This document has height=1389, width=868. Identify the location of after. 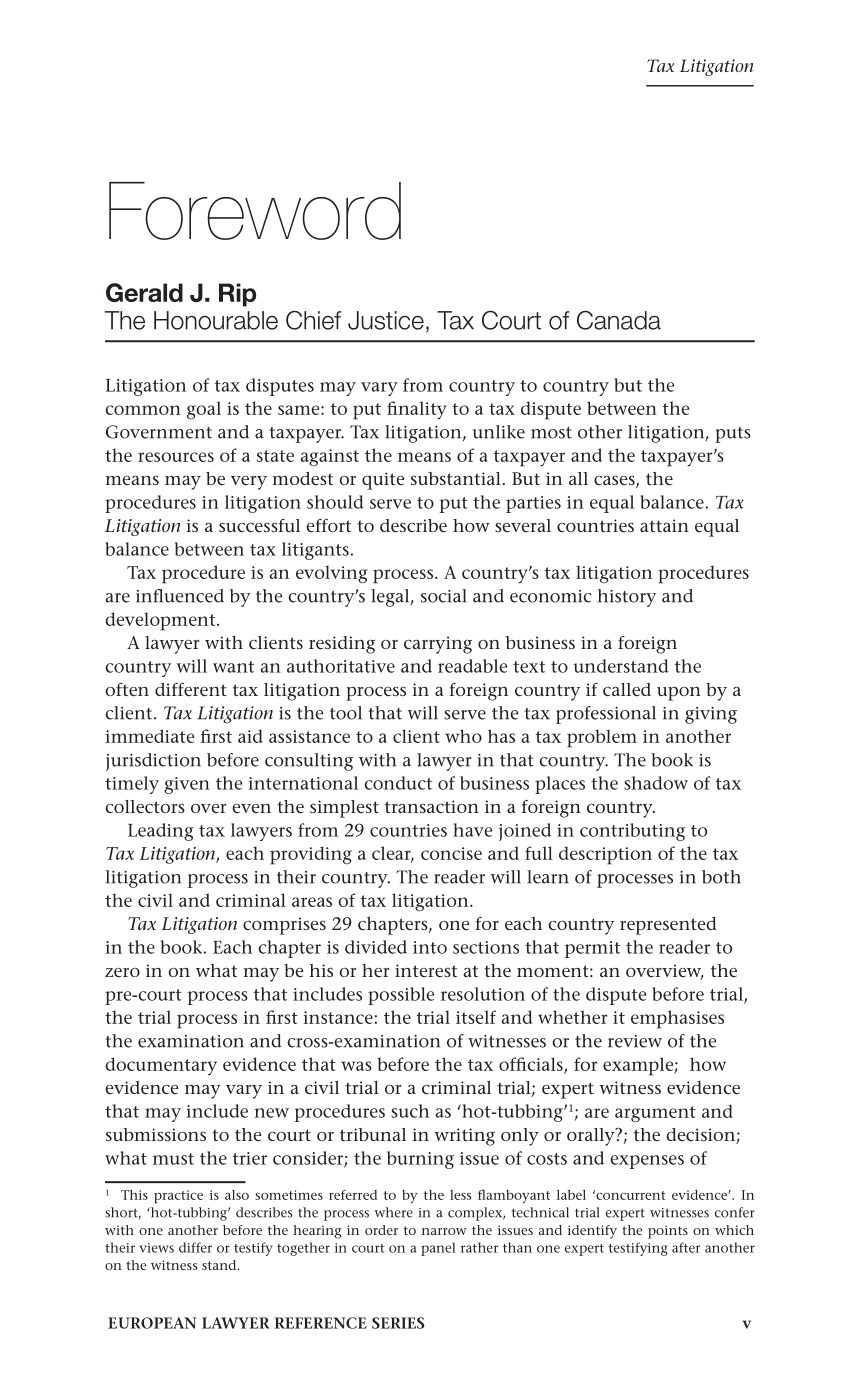
(686, 1247).
